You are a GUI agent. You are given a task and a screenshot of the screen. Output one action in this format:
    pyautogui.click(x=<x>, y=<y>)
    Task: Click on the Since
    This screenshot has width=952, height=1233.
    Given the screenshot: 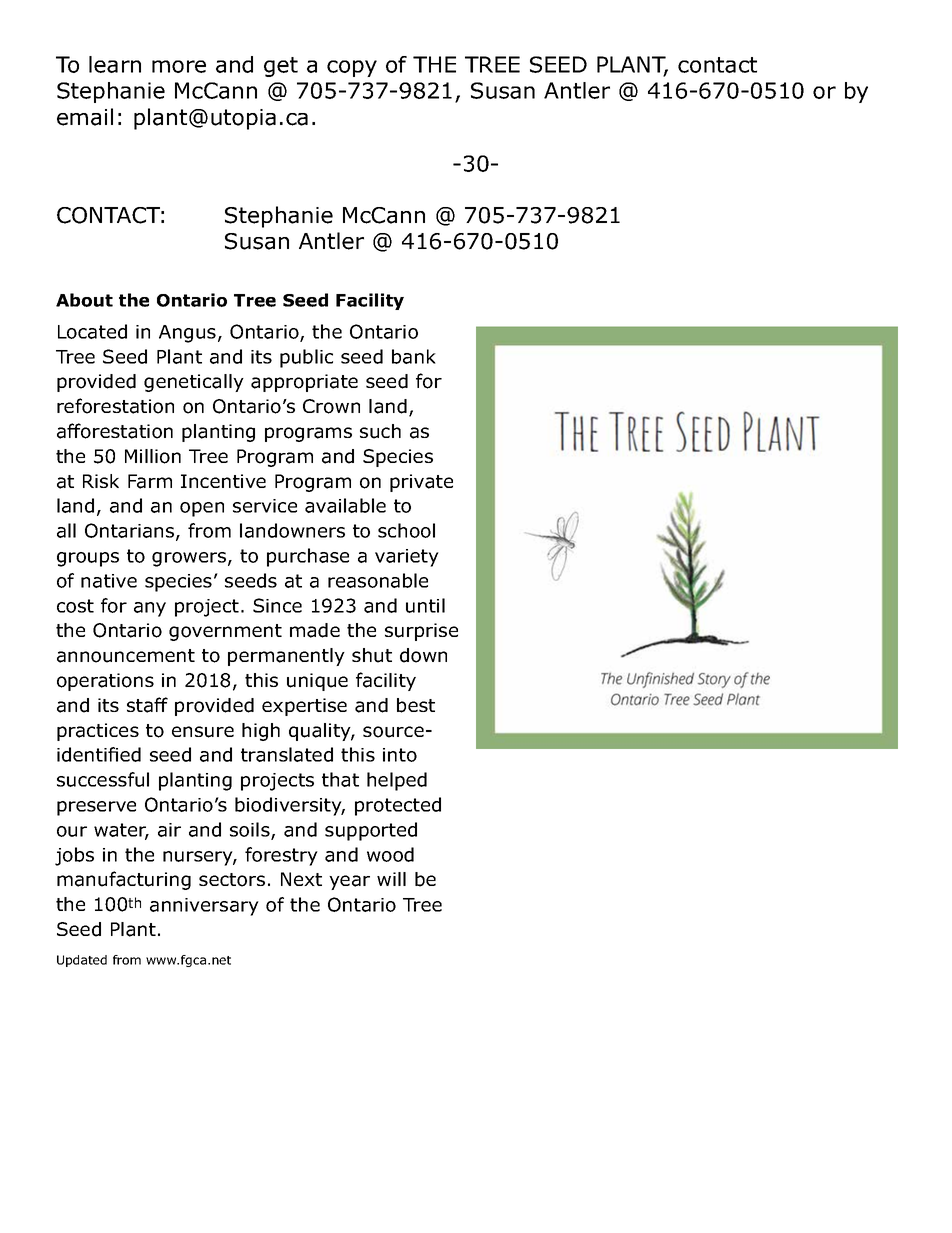 What is the action you would take?
    pyautogui.click(x=277, y=605)
